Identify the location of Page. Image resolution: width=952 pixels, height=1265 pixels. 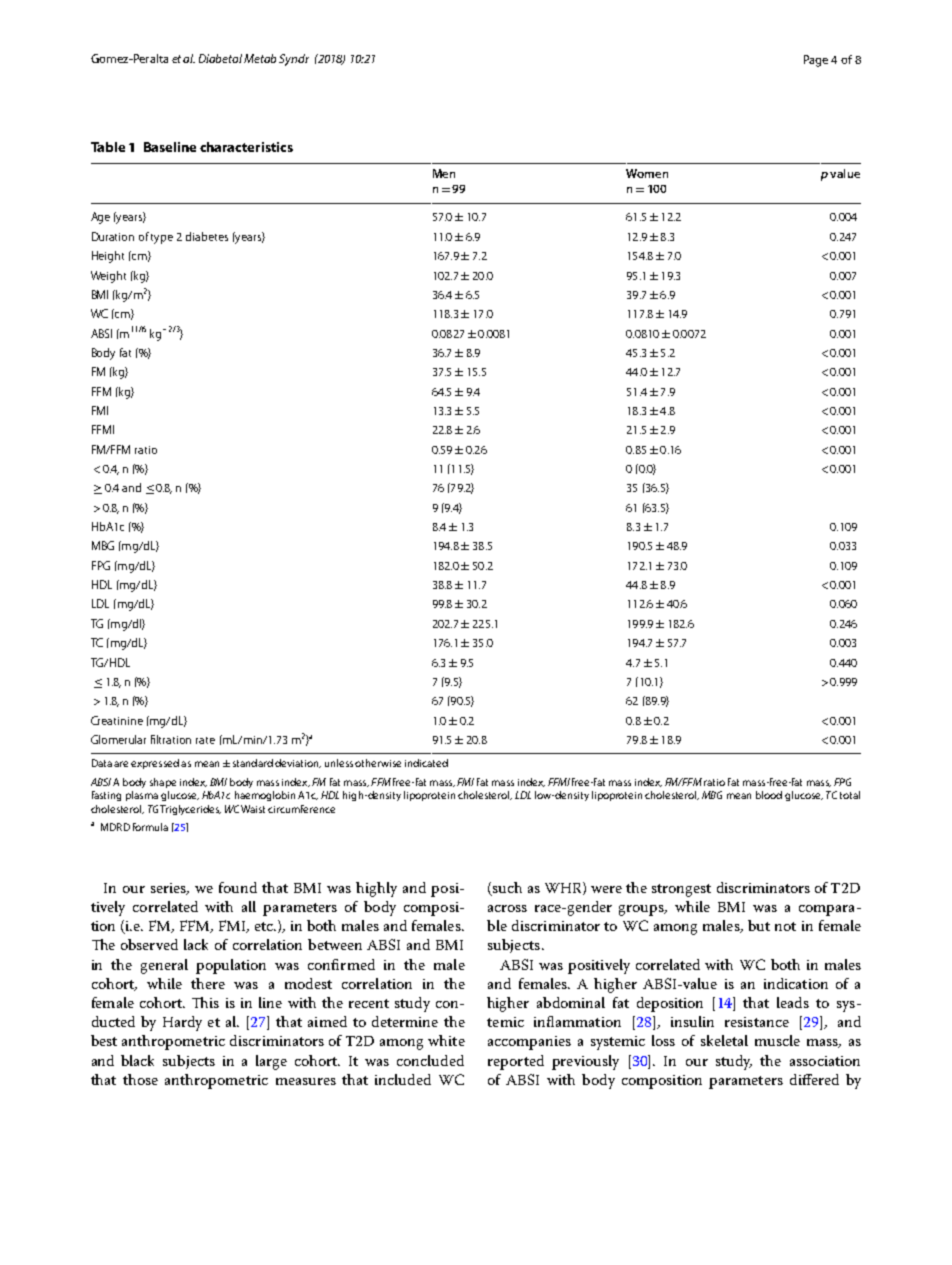
(816, 61).
